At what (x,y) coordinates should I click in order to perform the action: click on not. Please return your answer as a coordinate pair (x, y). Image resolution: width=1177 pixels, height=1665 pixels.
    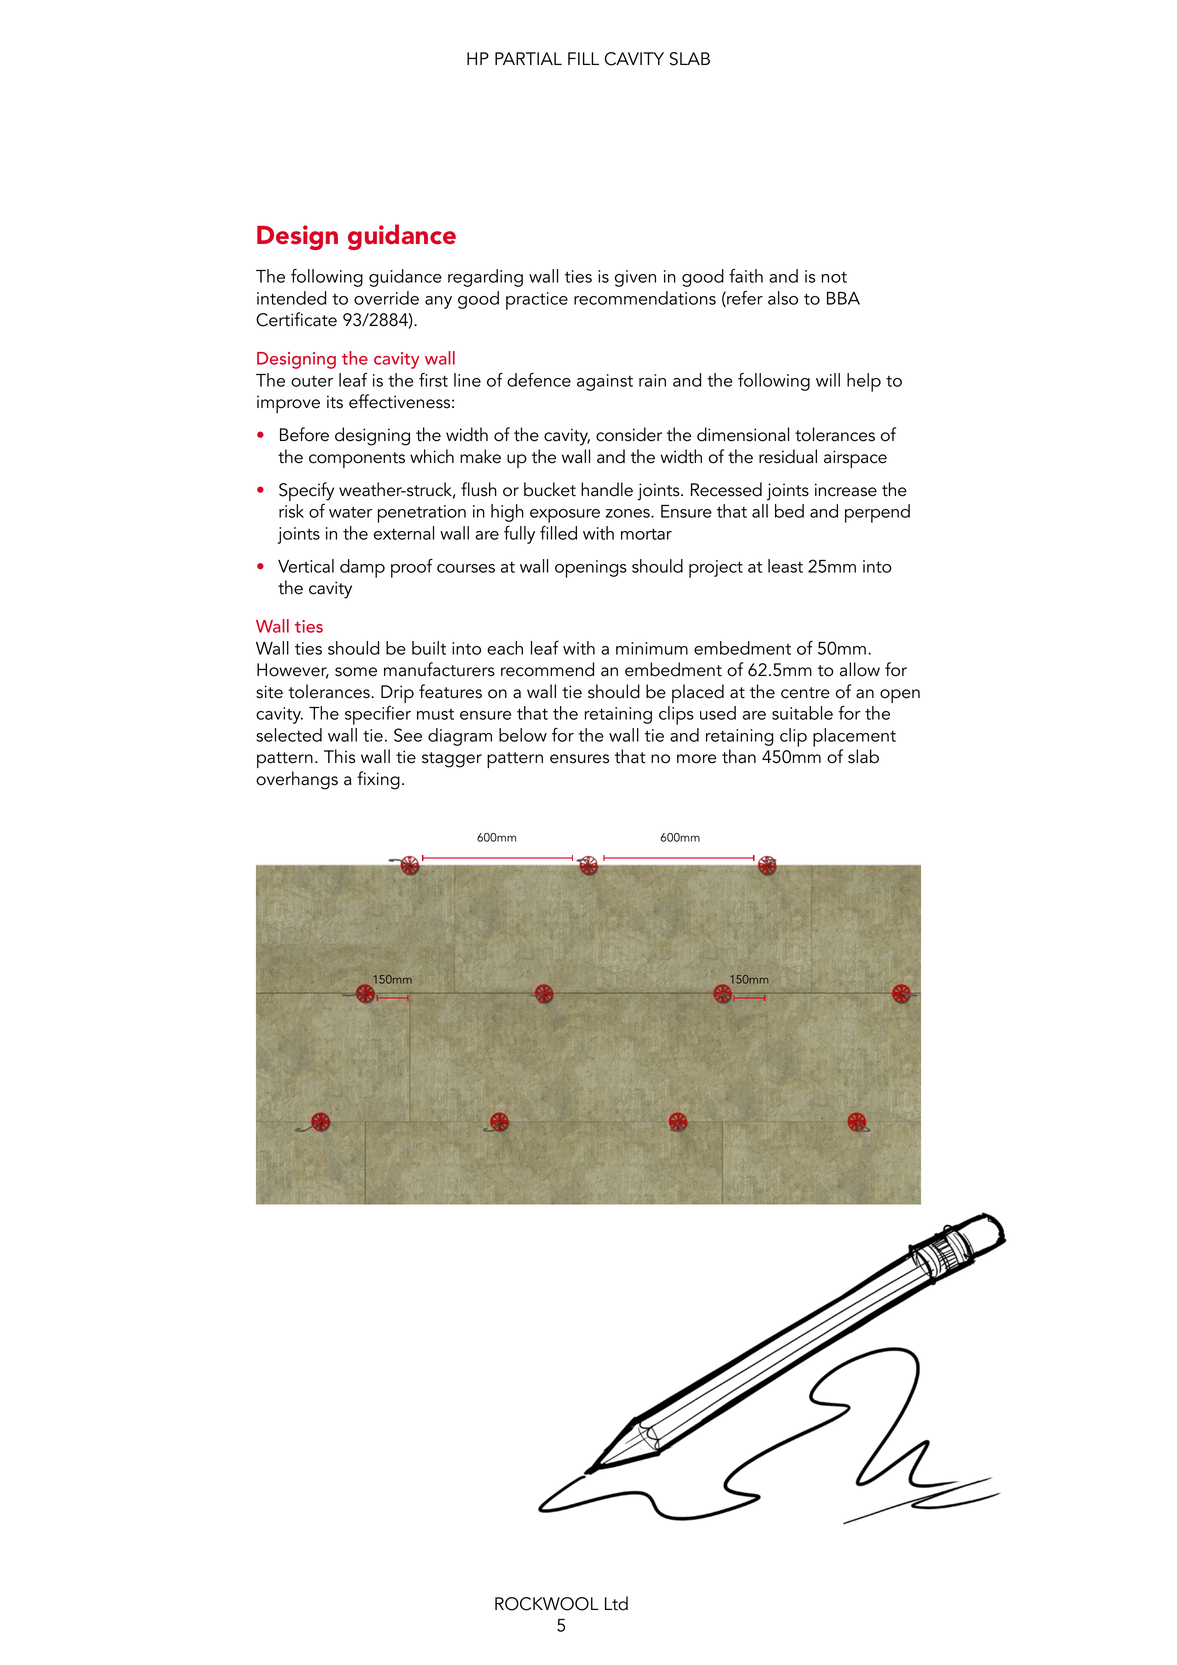
    Looking at the image, I should click on (834, 277).
